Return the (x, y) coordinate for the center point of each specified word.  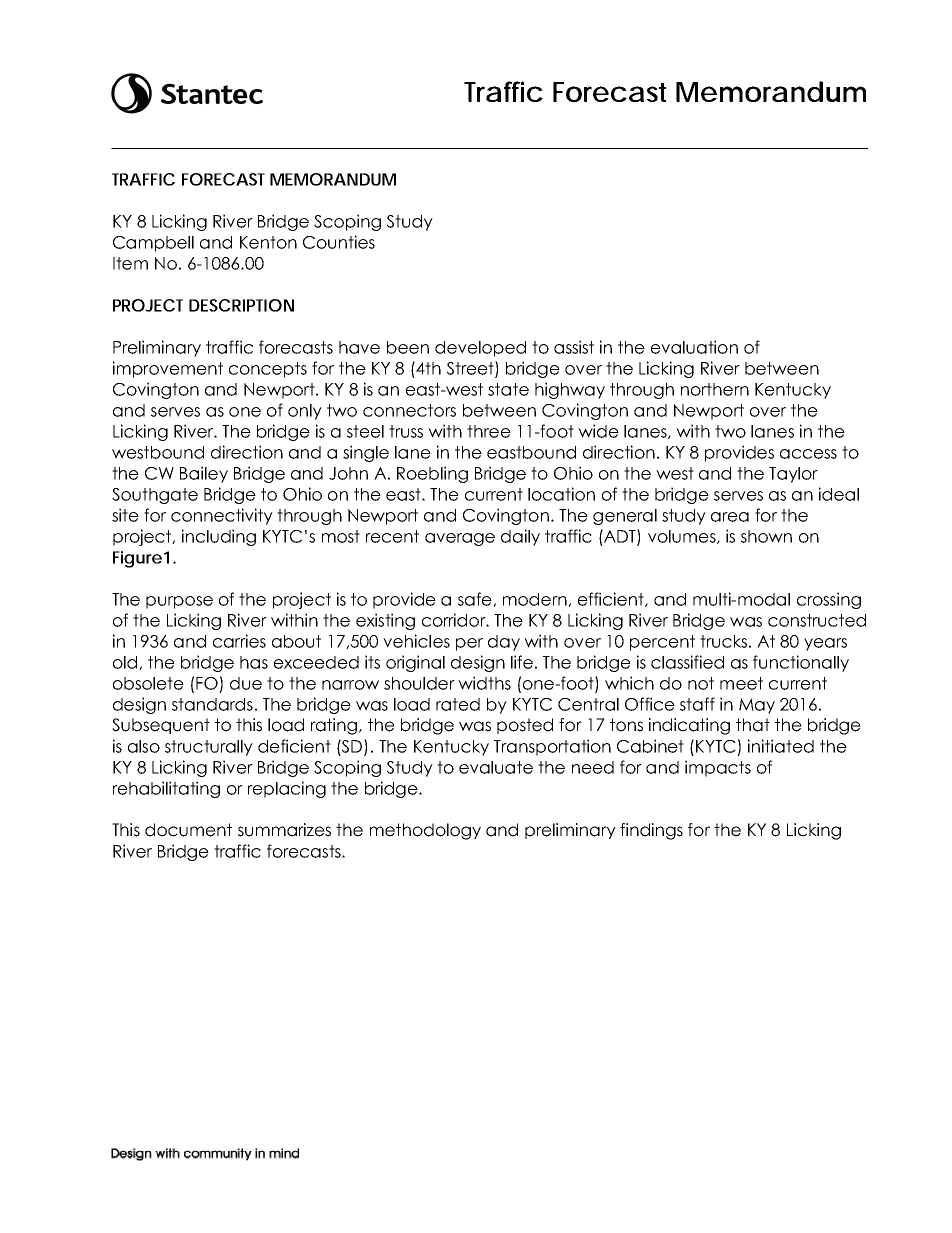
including (219, 537)
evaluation (694, 347)
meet (741, 683)
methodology (425, 831)
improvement (168, 369)
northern (715, 389)
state (508, 389)
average (460, 539)
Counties (339, 242)
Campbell (153, 244)
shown (766, 536)
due (246, 683)
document (188, 830)
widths (484, 683)
